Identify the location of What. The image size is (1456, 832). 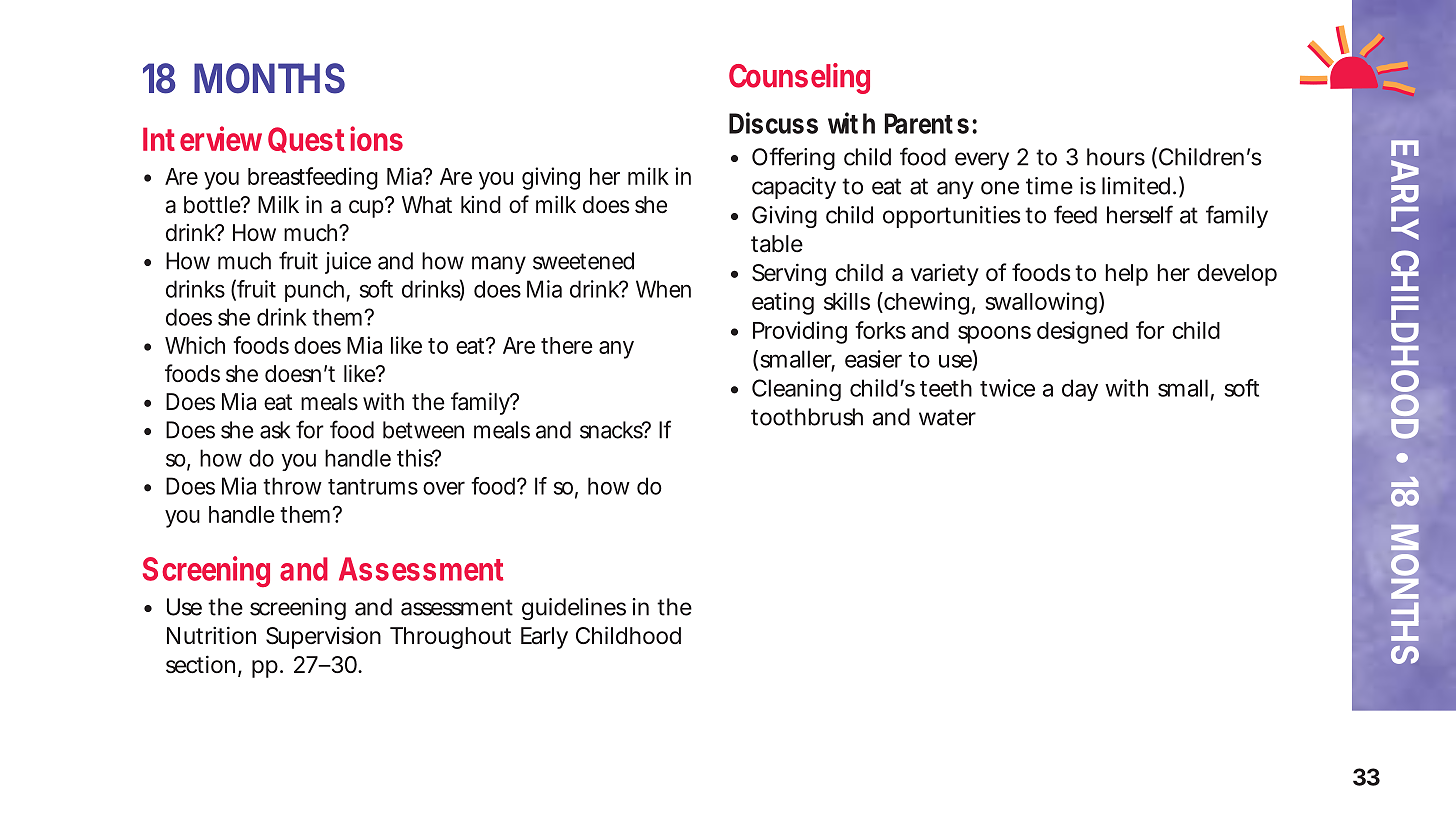
(427, 205).
